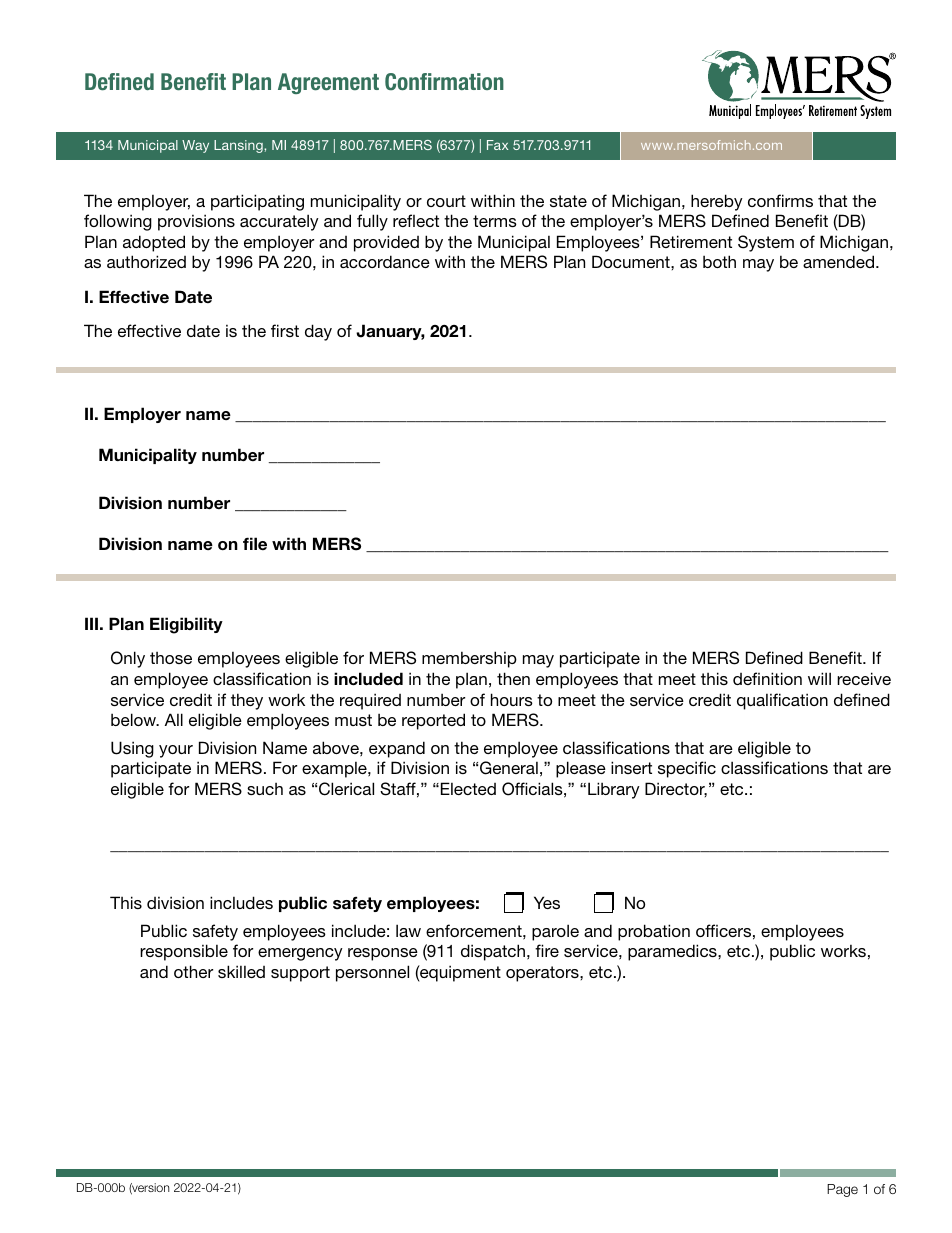  Describe the element at coordinates (184, 952) in the screenshot. I see `responsible` at that location.
